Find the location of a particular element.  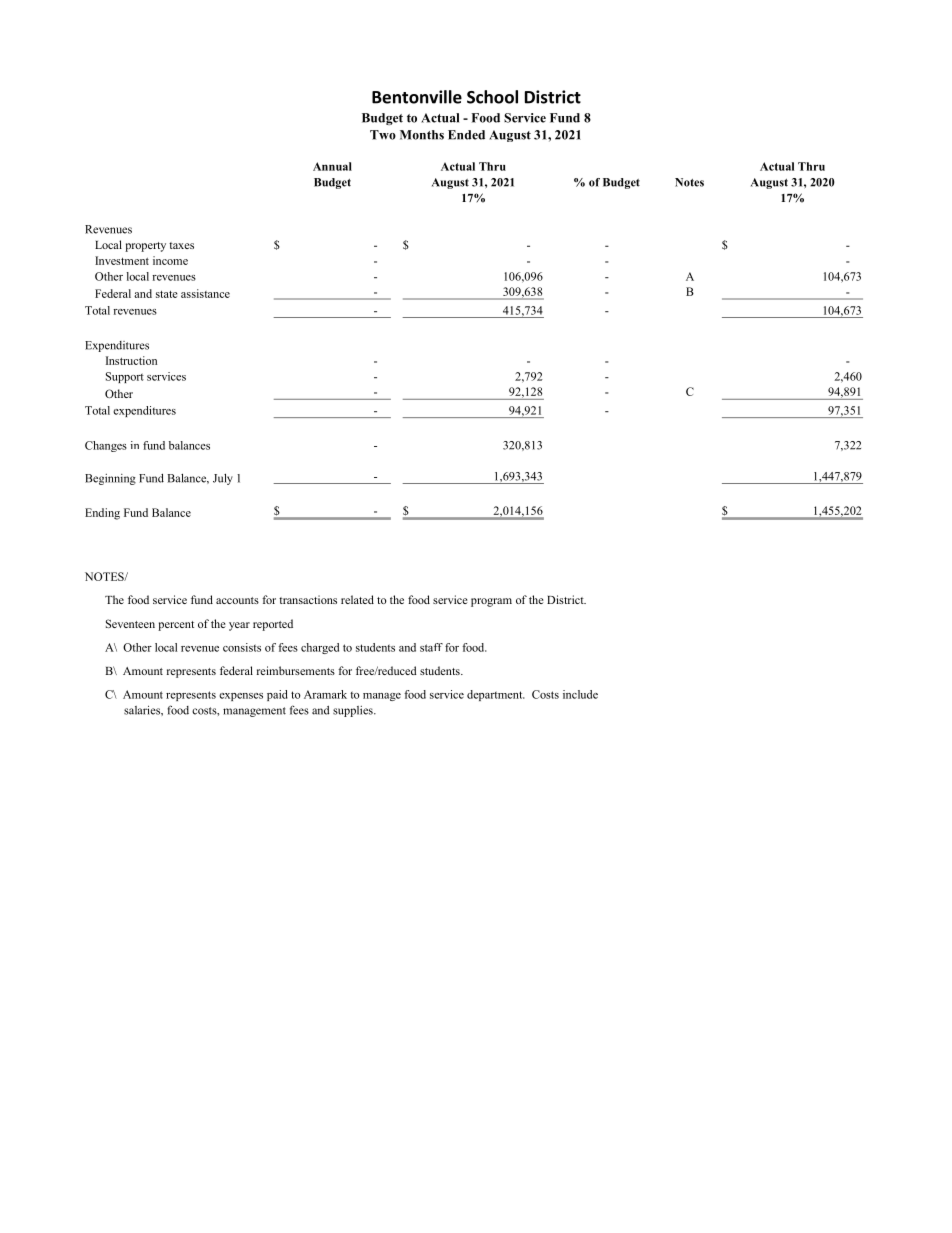

Two is located at coordinates (383, 135).
